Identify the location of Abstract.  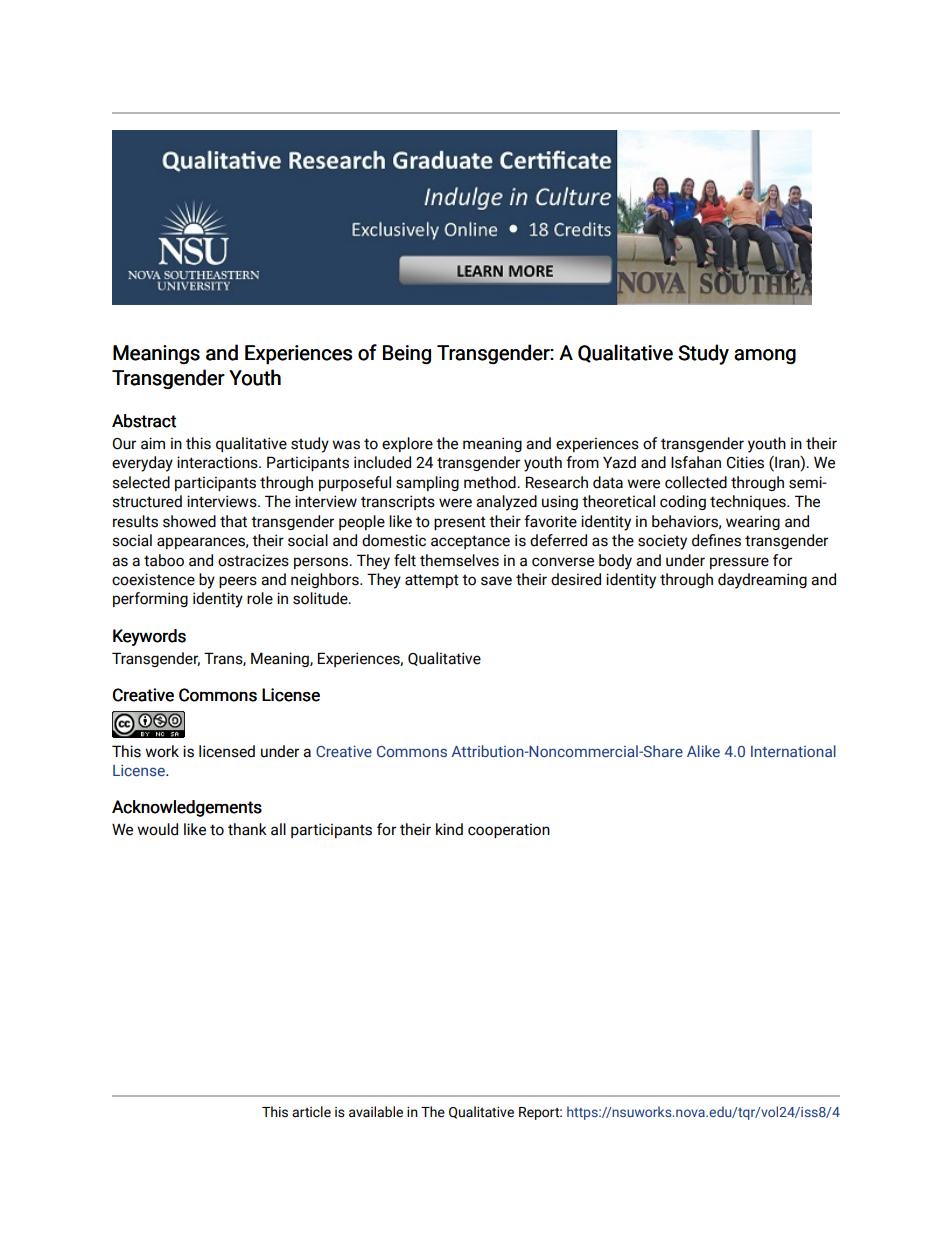
(144, 421).
